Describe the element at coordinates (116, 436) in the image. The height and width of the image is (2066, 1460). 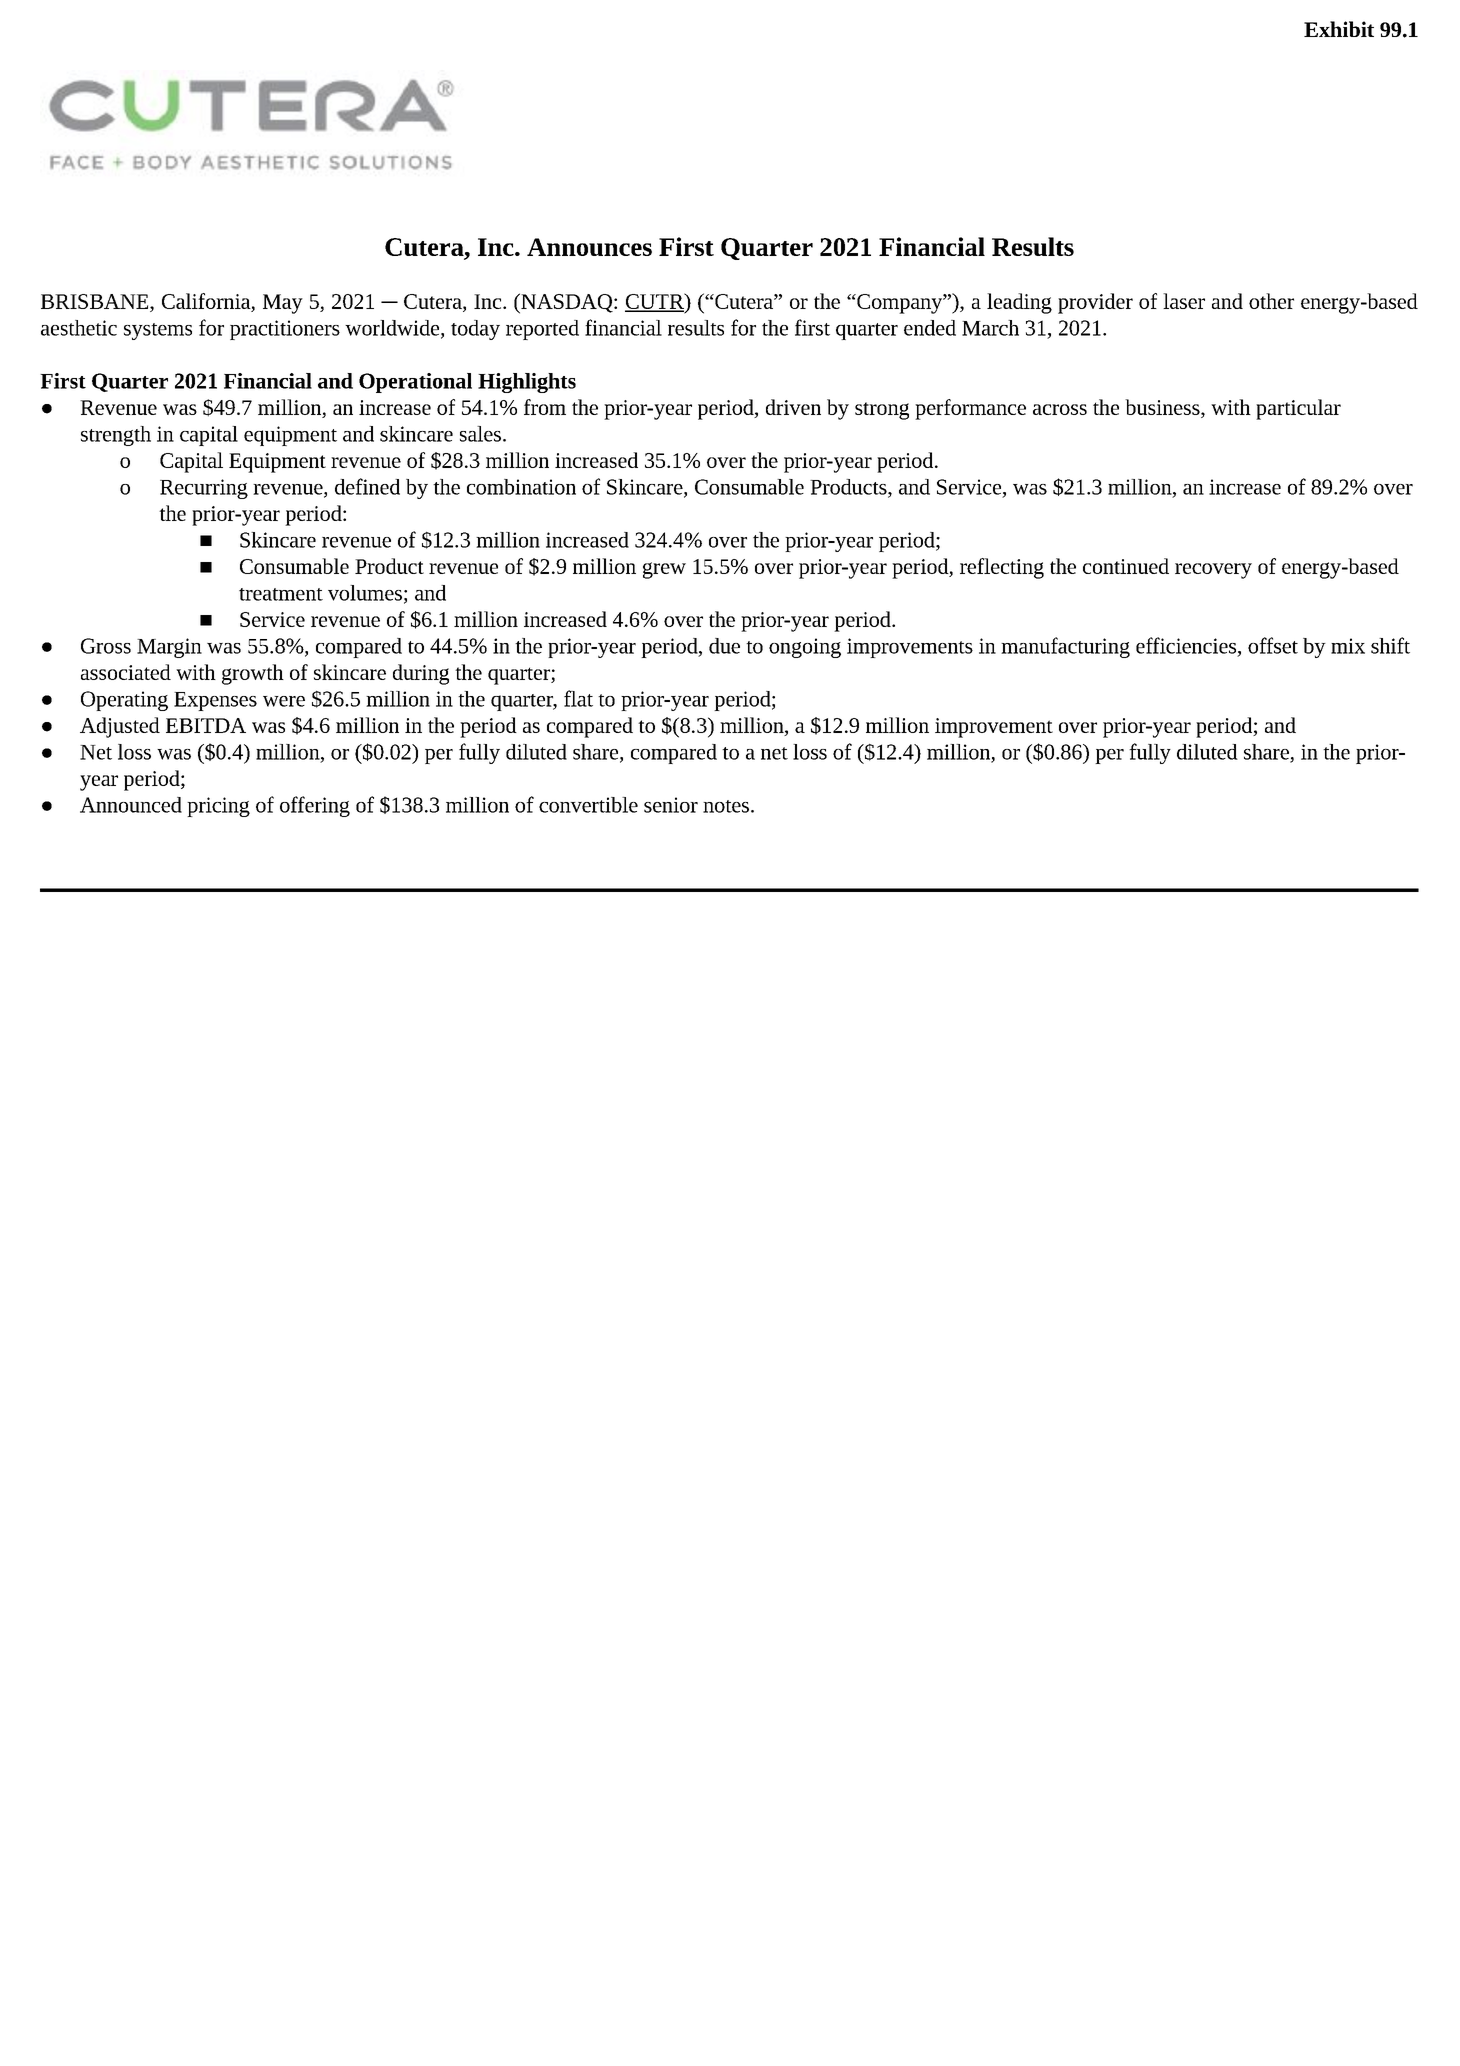
I see `strength` at that location.
